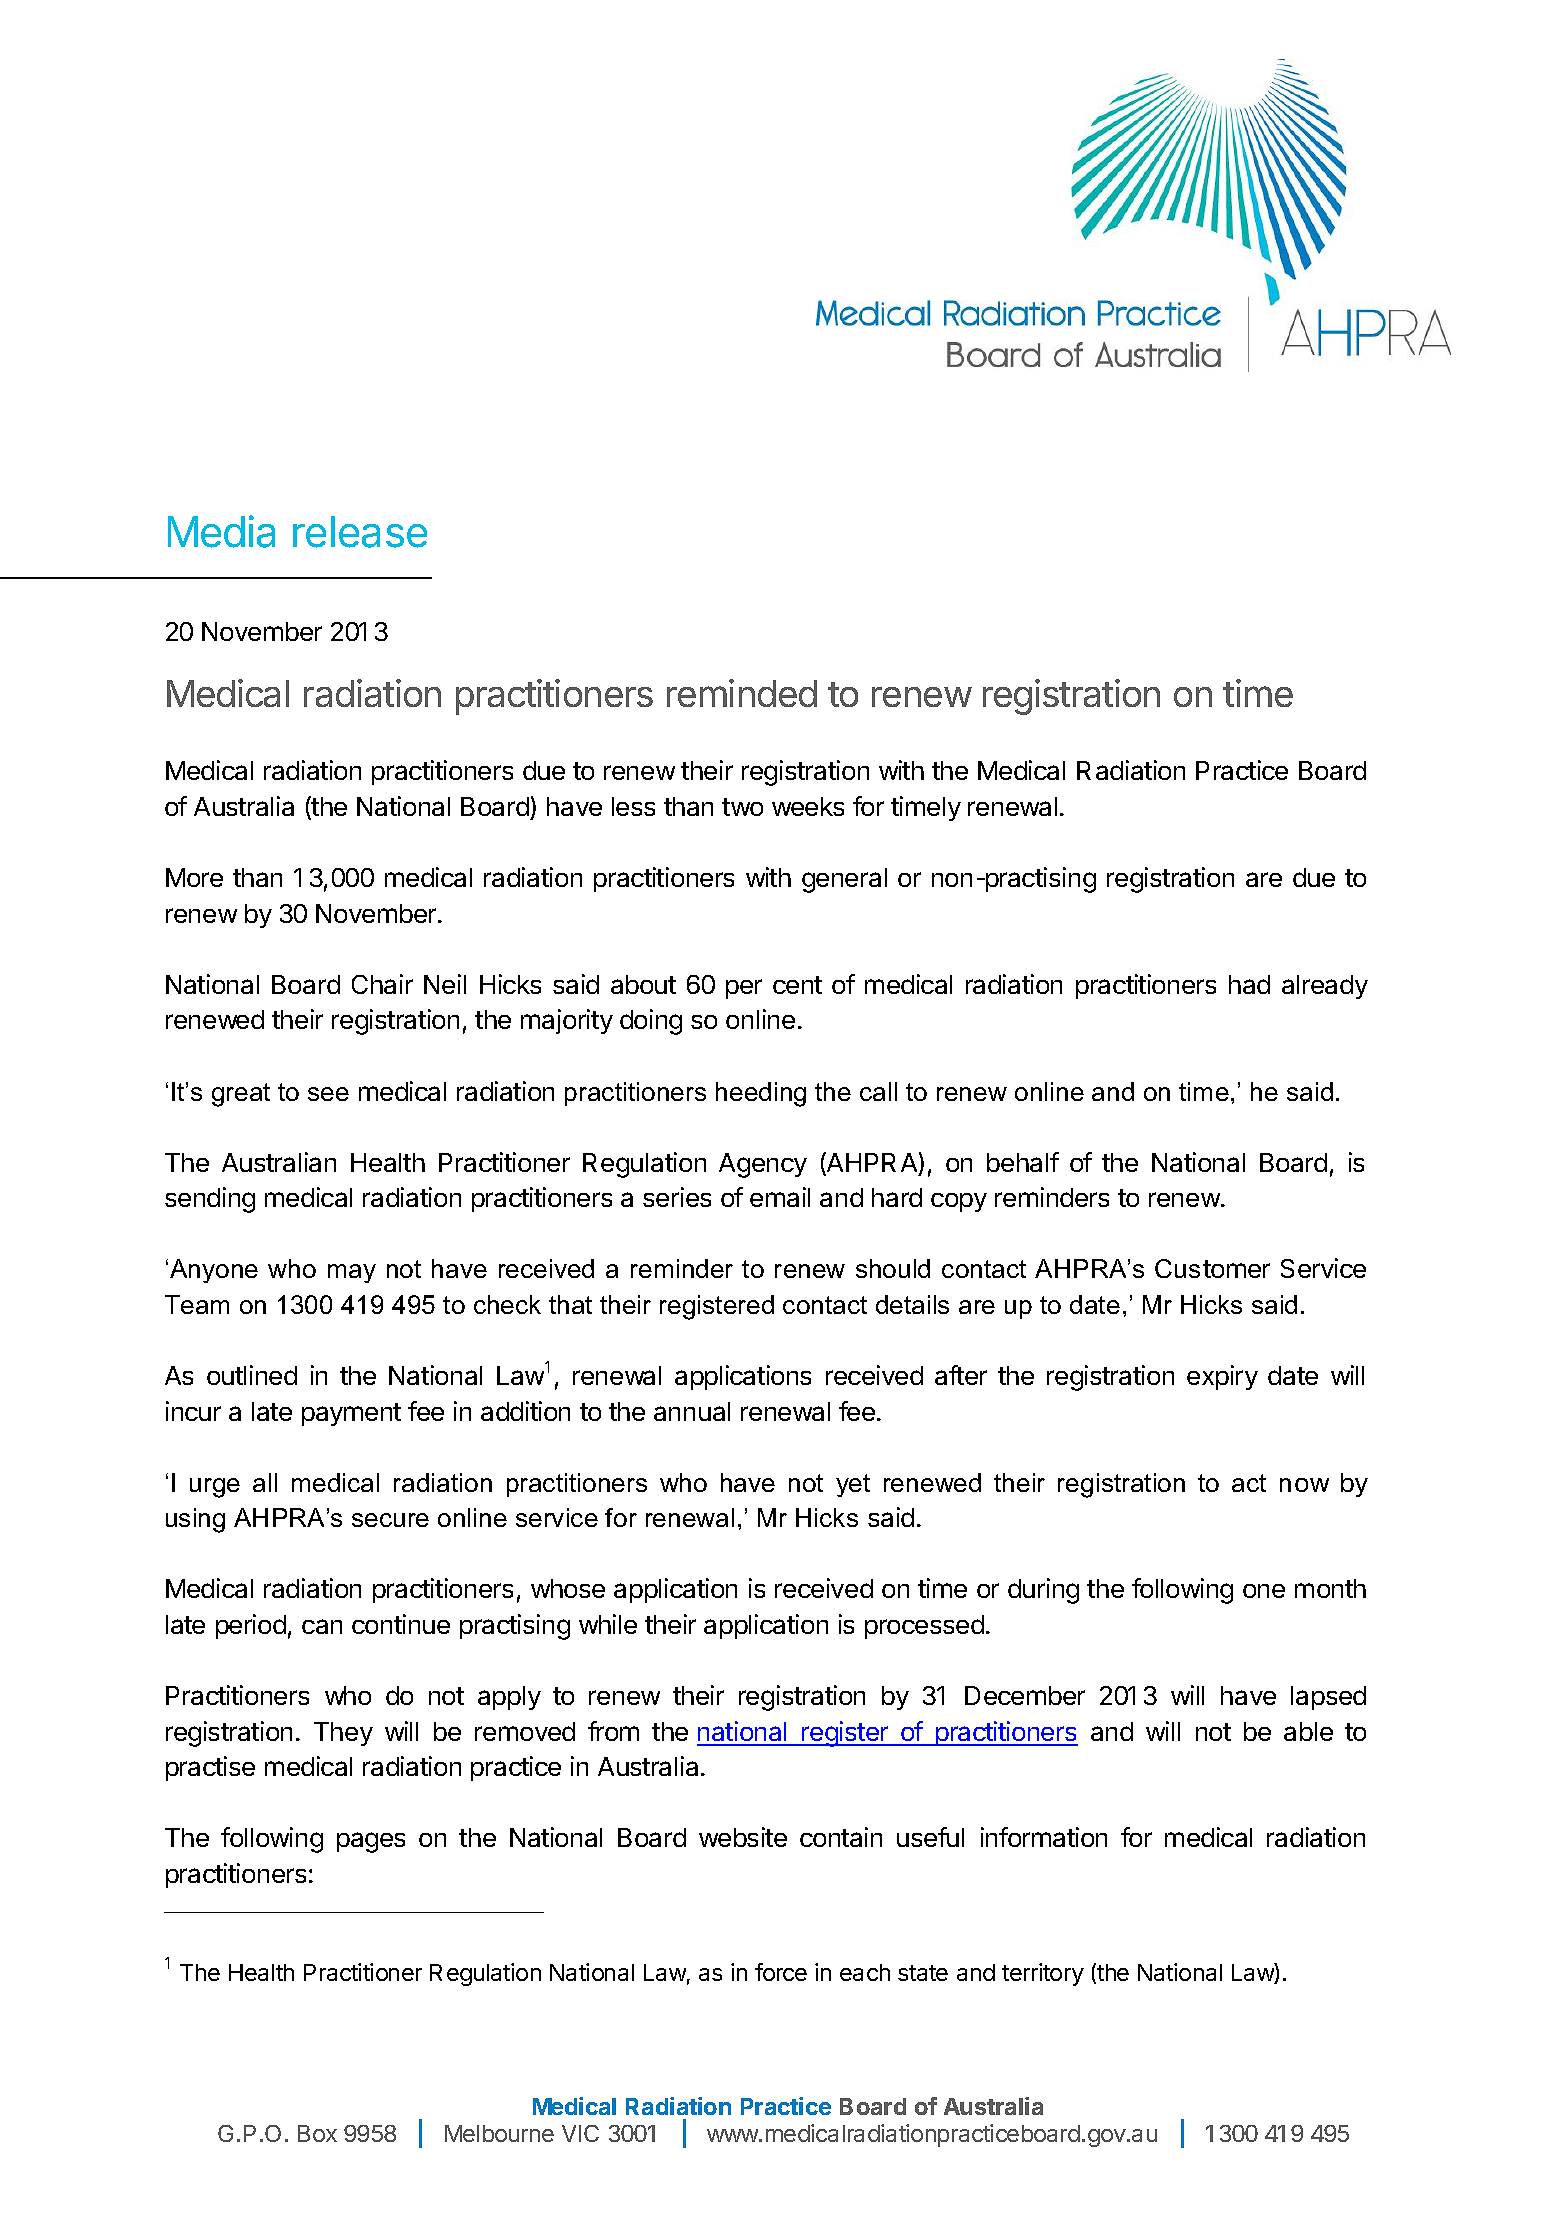 The image size is (1567, 2218). I want to click on from, so click(613, 1731).
